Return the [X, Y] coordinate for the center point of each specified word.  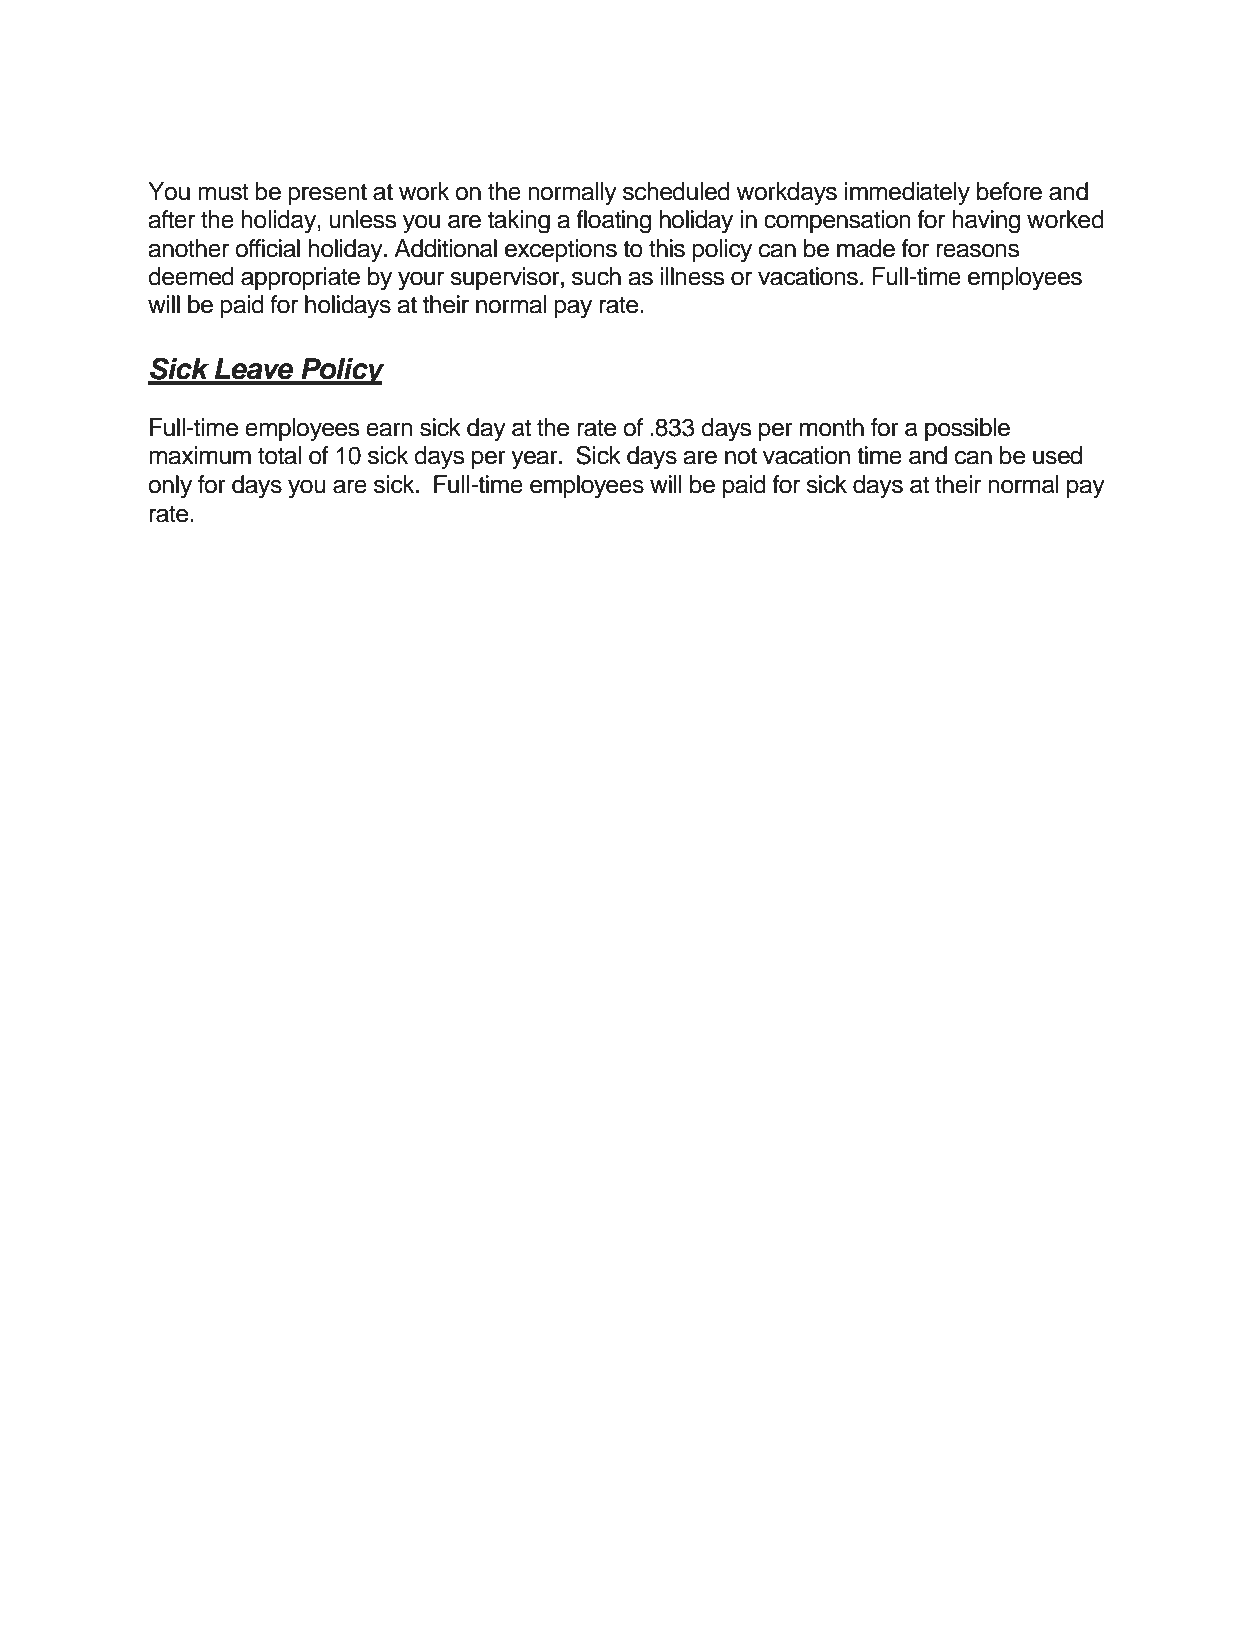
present [327, 194]
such [596, 276]
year [535, 460]
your [421, 281]
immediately [907, 194]
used [1057, 455]
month [832, 427]
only [170, 487]
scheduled [676, 191]
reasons [978, 250]
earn [389, 429]
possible [967, 429]
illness [693, 276]
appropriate [300, 278]
